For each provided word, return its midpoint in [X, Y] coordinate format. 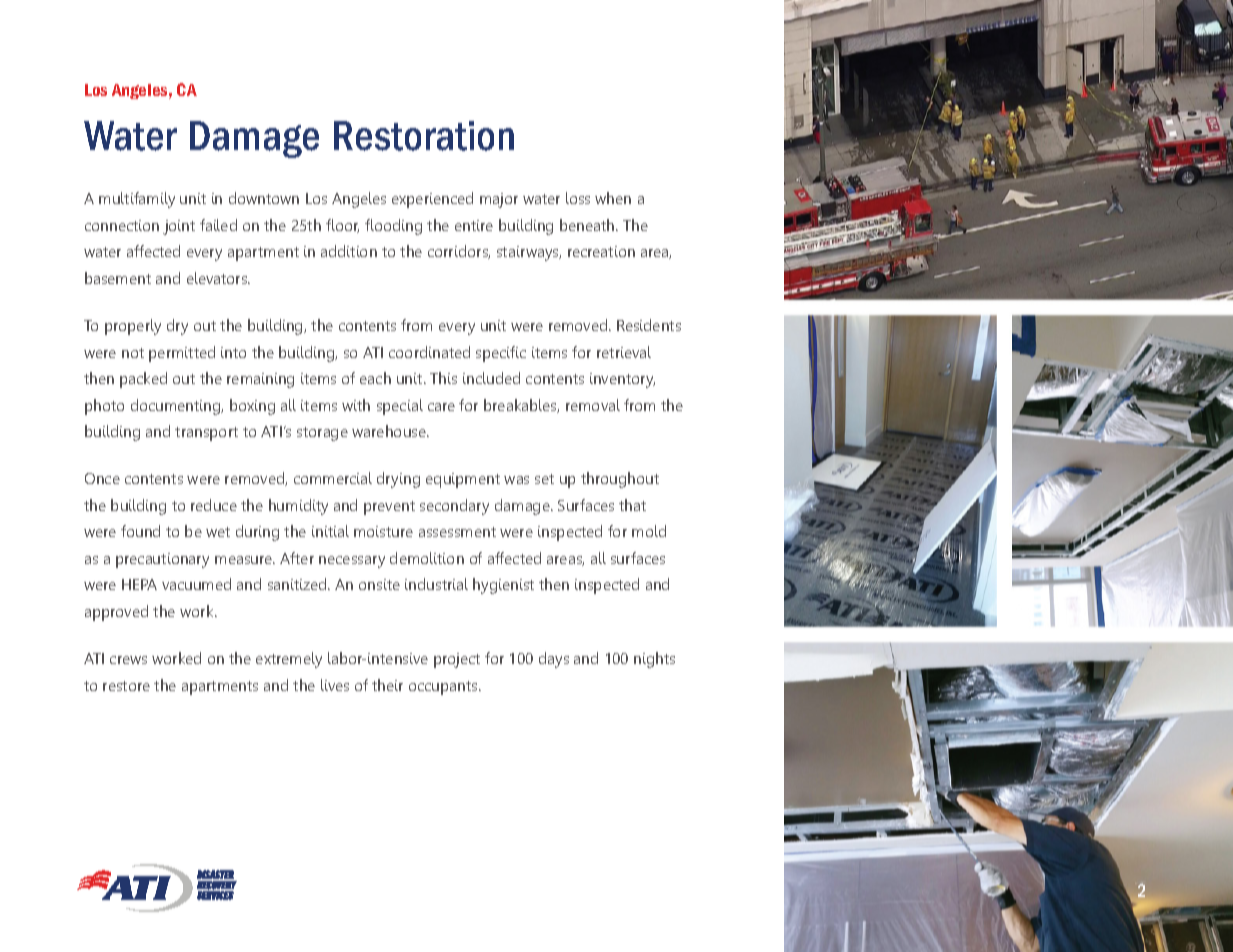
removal [593, 405]
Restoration [424, 136]
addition [349, 251]
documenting [177, 407]
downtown [264, 198]
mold [649, 531]
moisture [383, 531]
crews [128, 660]
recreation [601, 251]
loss [578, 198]
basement [118, 278]
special [400, 407]
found [140, 531]
